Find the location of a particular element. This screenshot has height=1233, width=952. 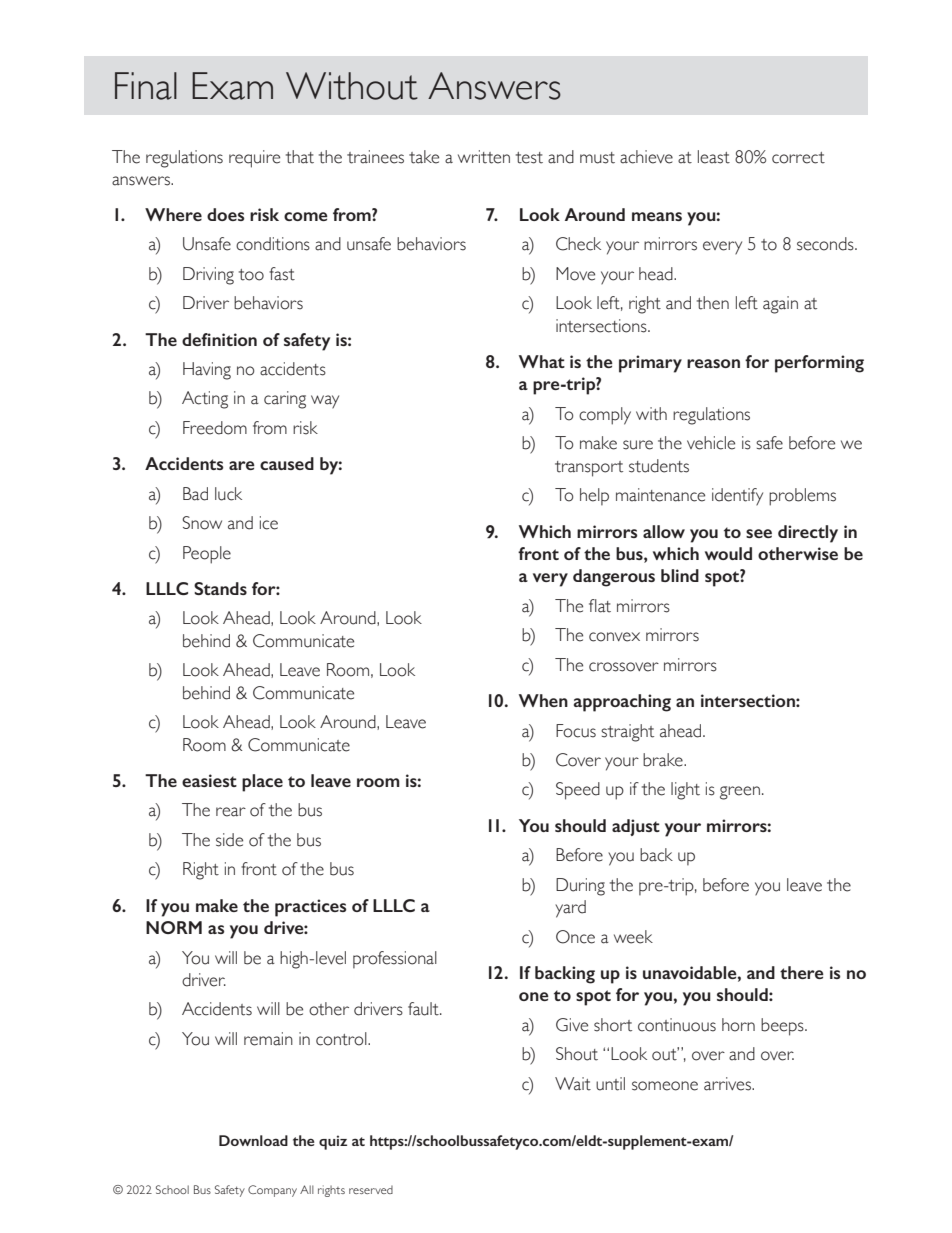

Stands is located at coordinates (220, 588).
